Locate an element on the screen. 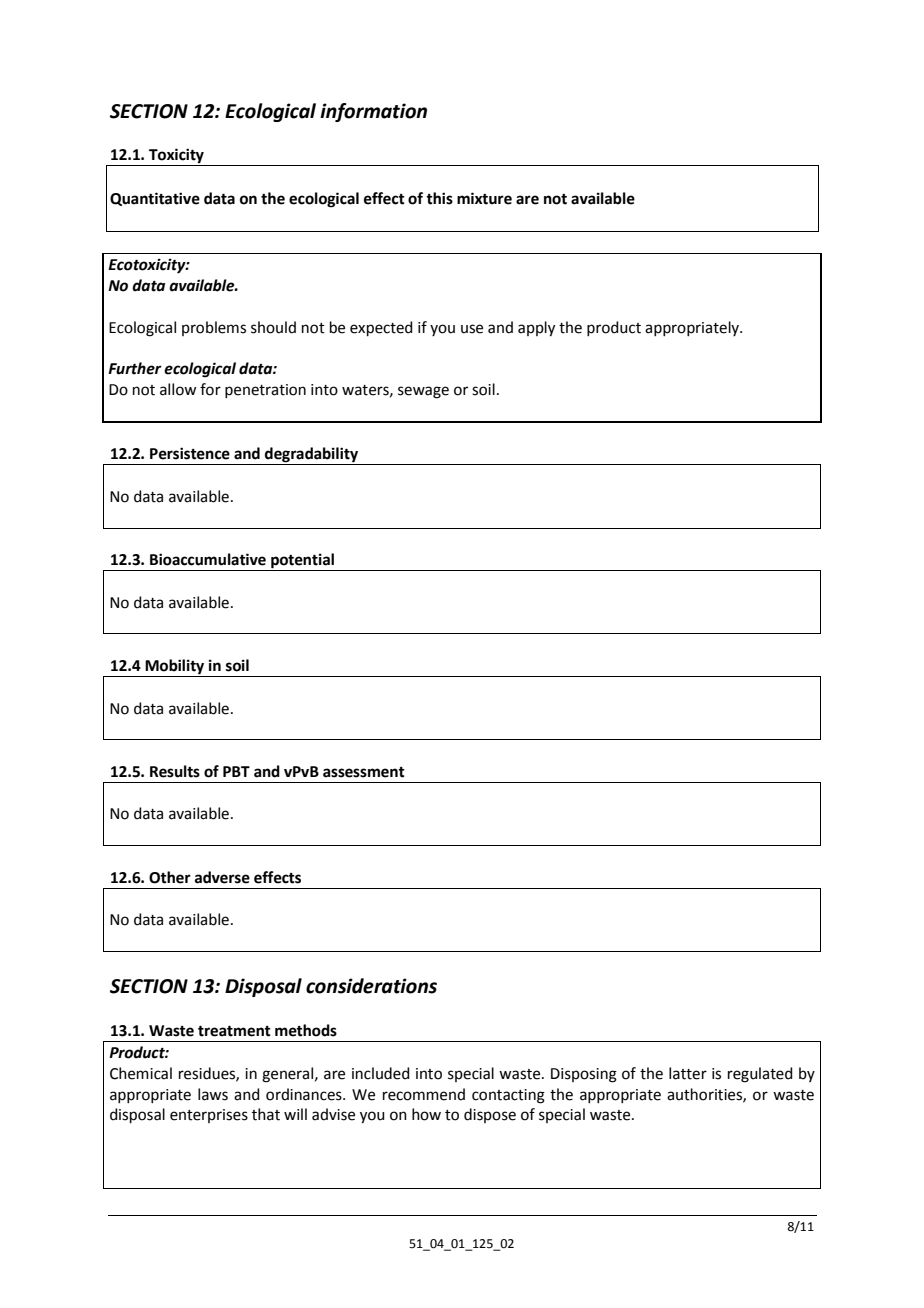 This screenshot has width=924, height=1308. Quantitative is located at coordinates (155, 199).
